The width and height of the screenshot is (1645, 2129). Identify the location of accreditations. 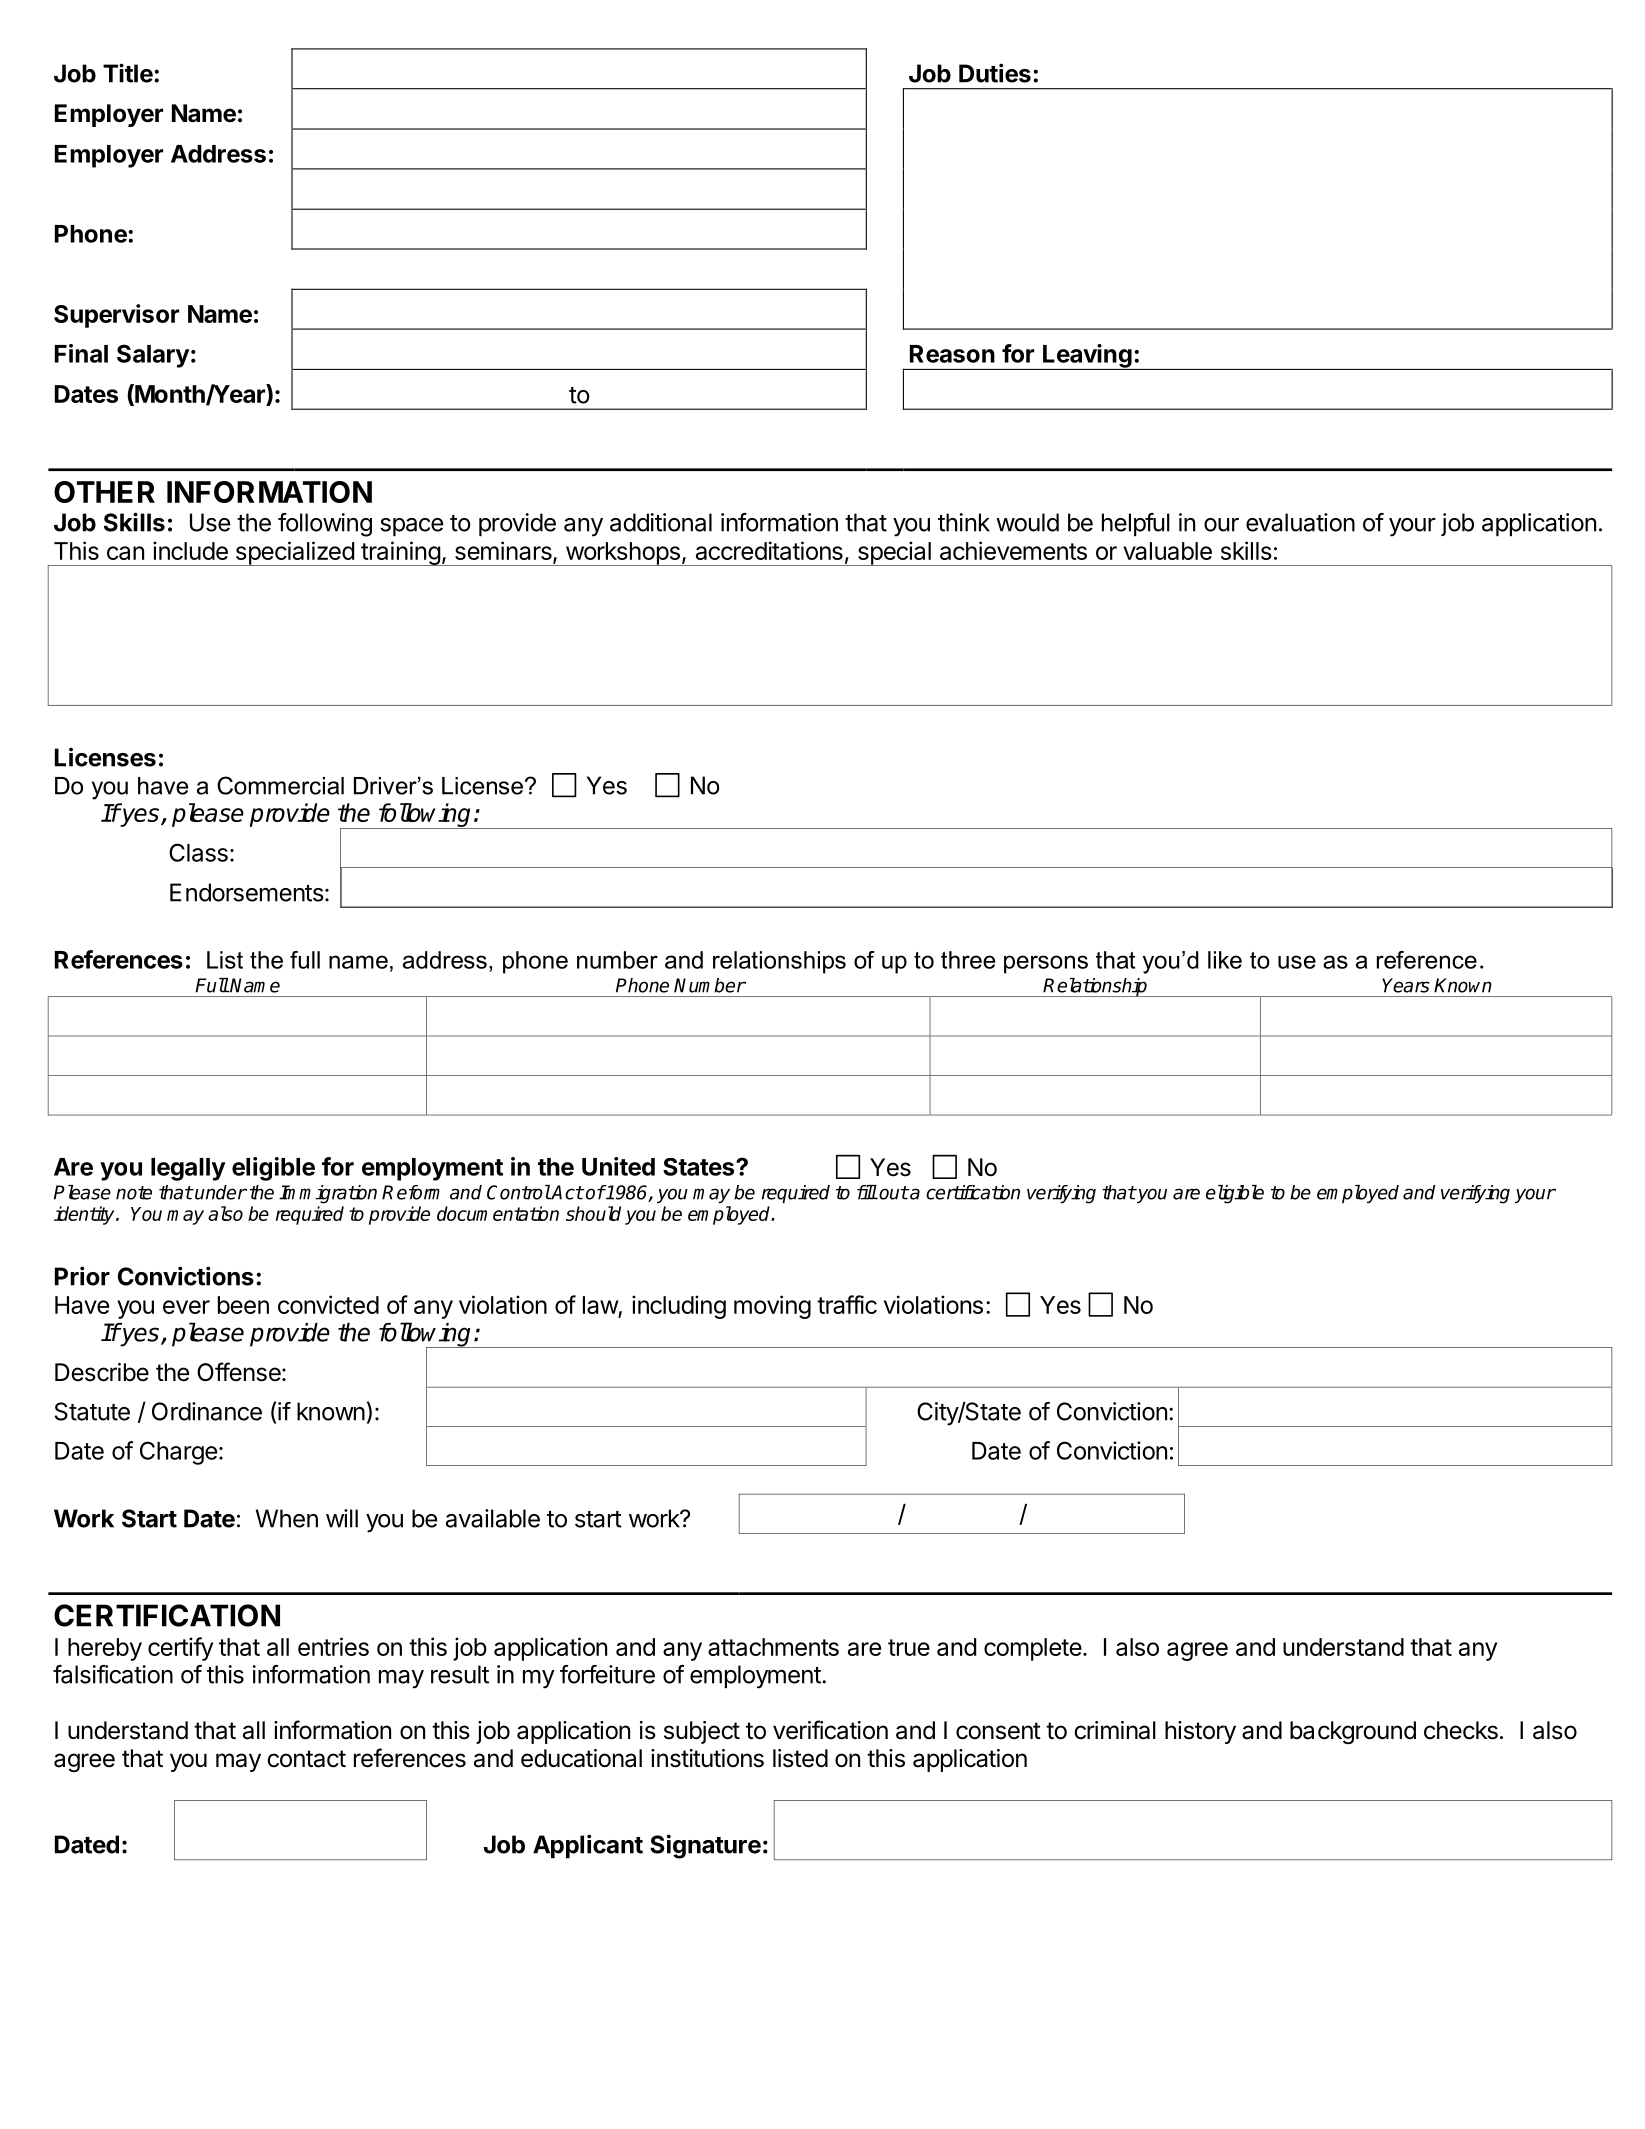
(769, 550).
